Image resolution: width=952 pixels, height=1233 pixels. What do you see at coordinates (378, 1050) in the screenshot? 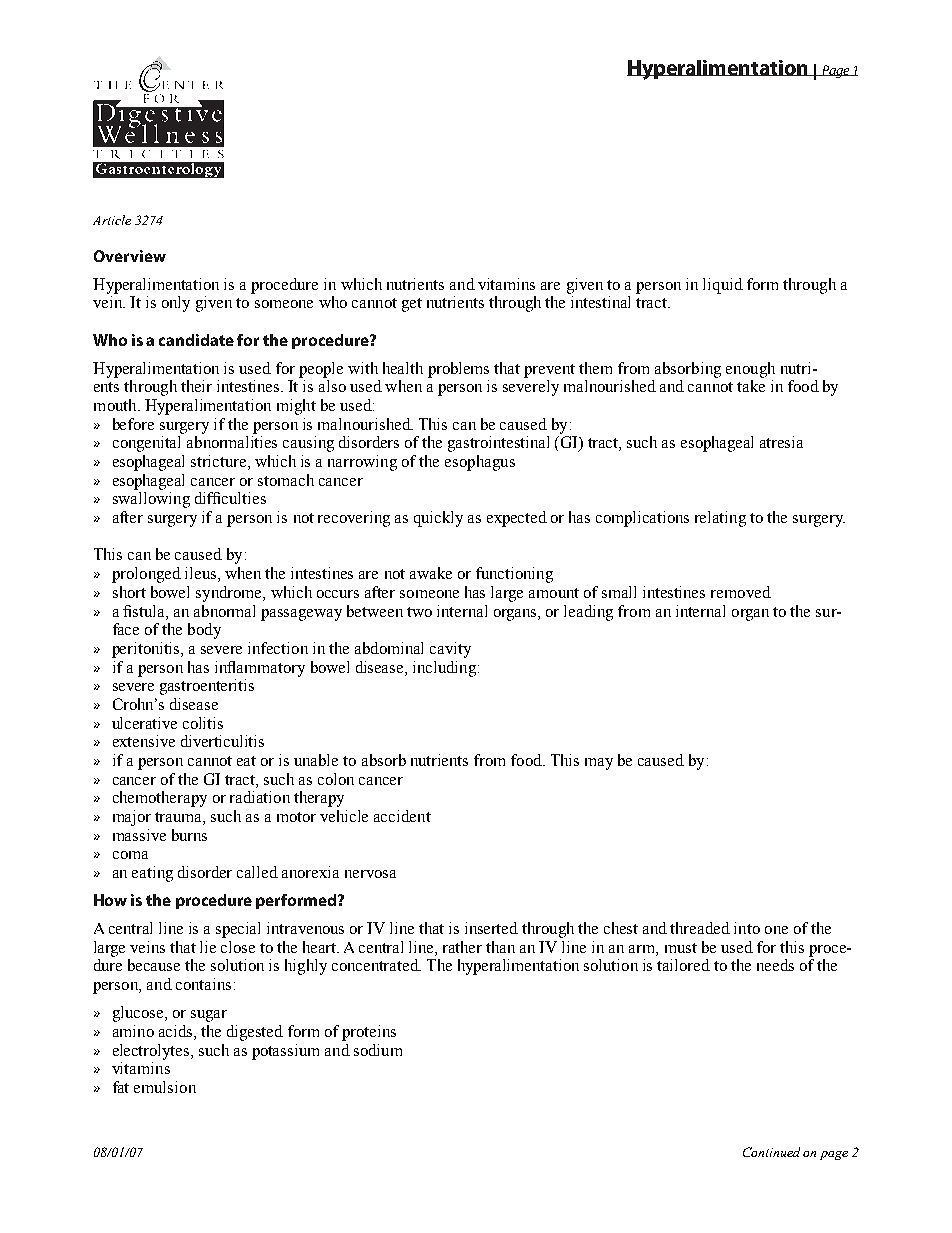
I see `sodium` at bounding box center [378, 1050].
